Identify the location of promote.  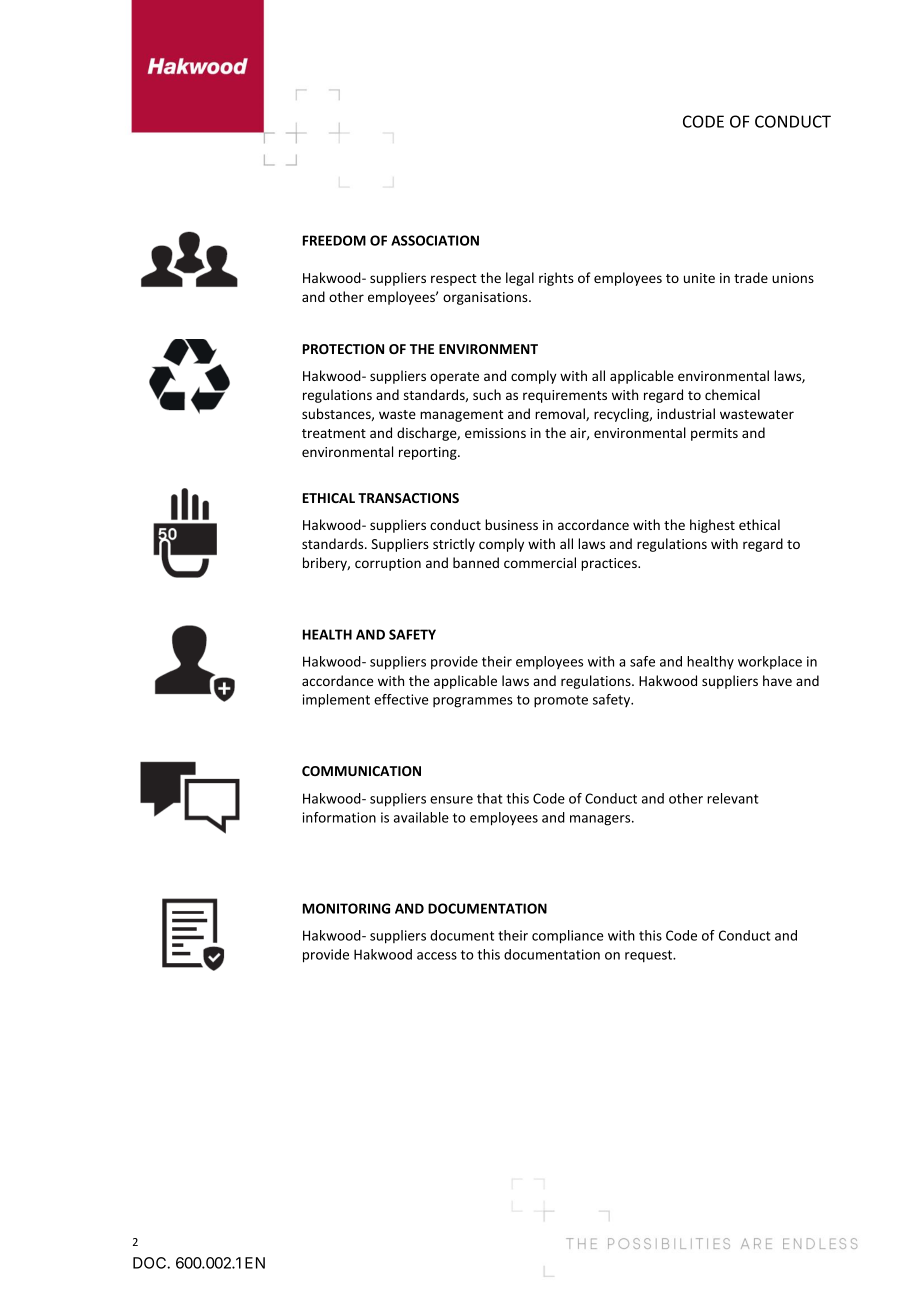
(561, 701).
